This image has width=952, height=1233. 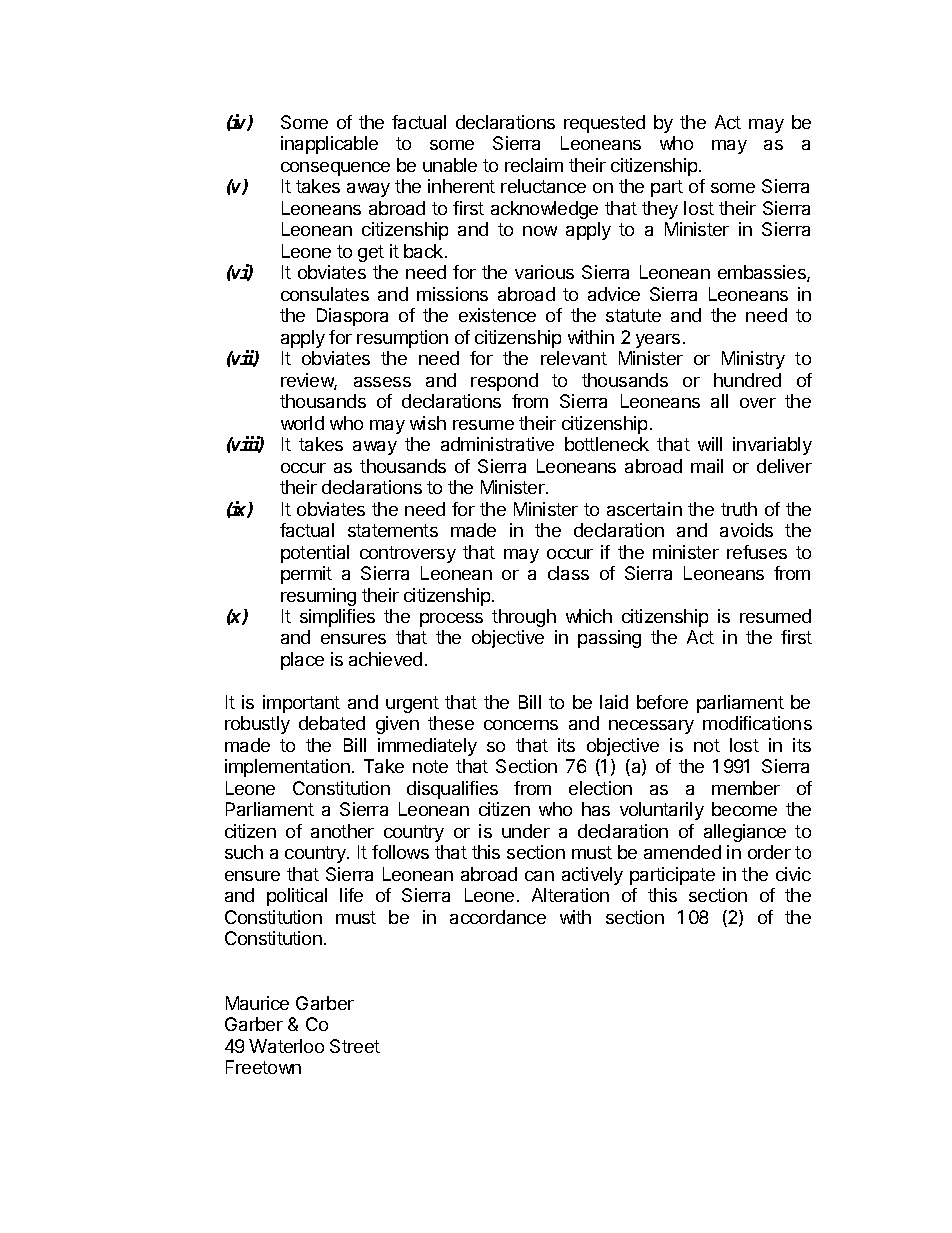 I want to click on reclaim, so click(x=534, y=165).
